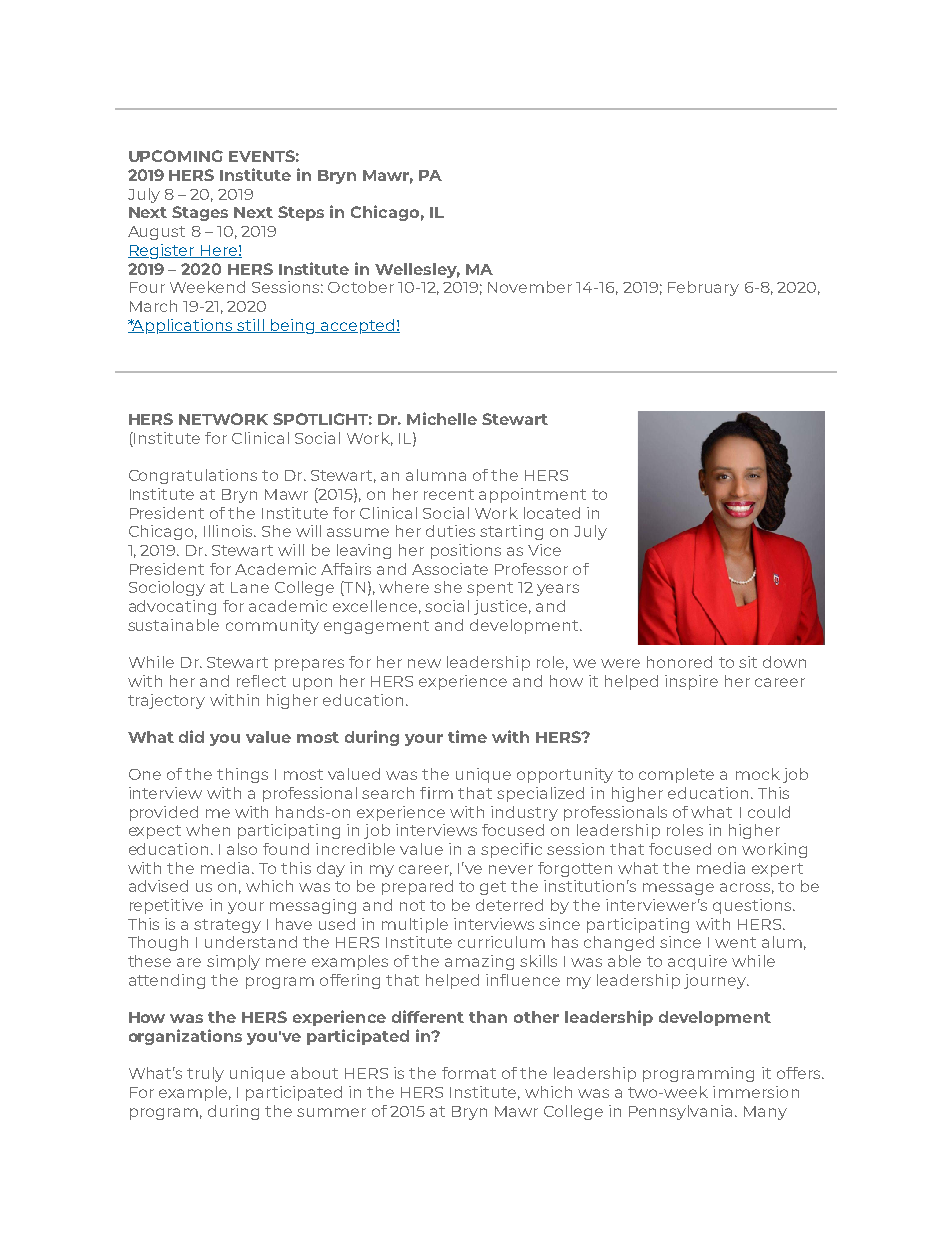 This image has height=1233, width=952. I want to click on community, so click(272, 626).
